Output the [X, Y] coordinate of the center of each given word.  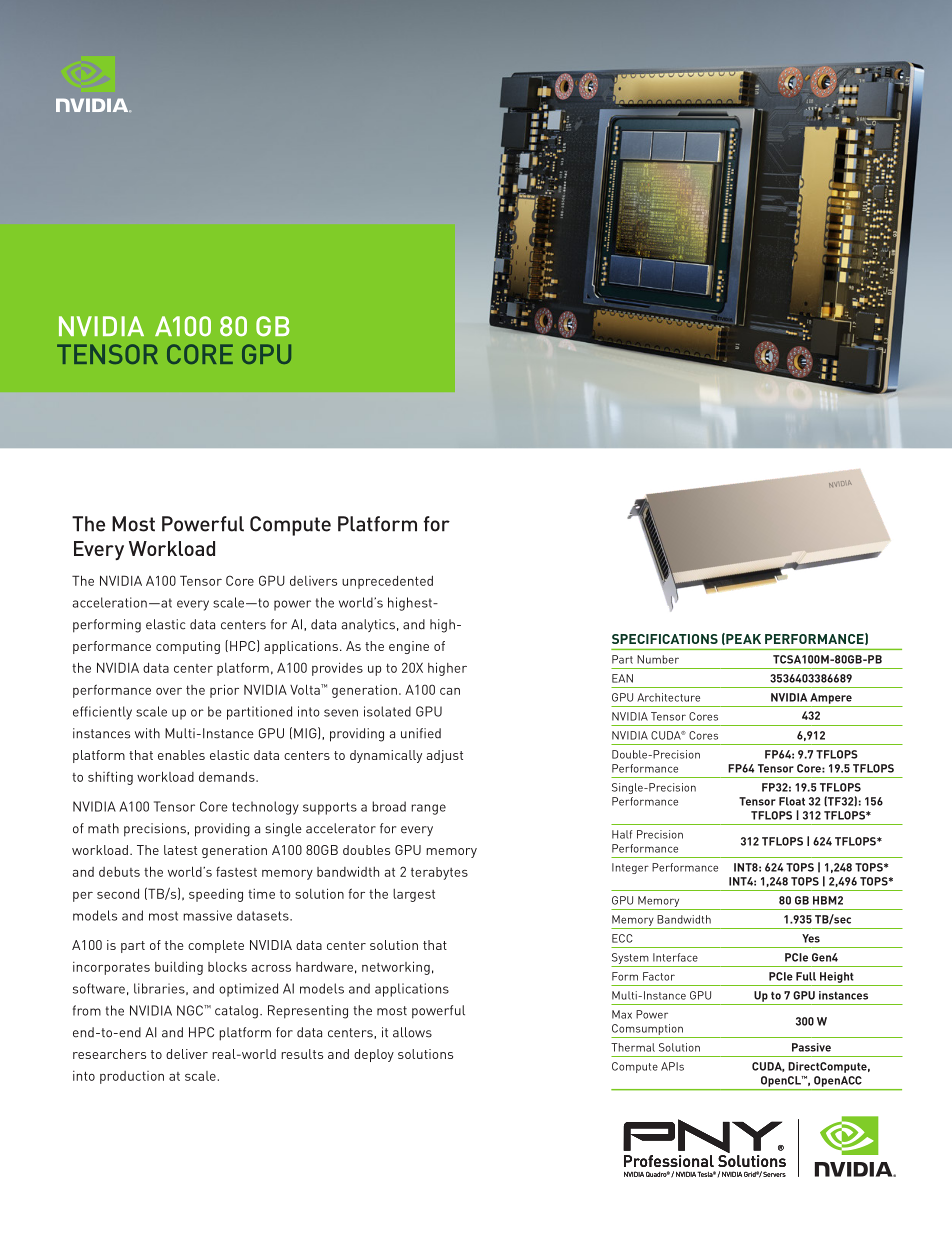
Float [792, 801]
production [132, 1077]
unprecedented [387, 582]
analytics [368, 625]
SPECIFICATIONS [665, 639]
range [428, 809]
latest [180, 850]
